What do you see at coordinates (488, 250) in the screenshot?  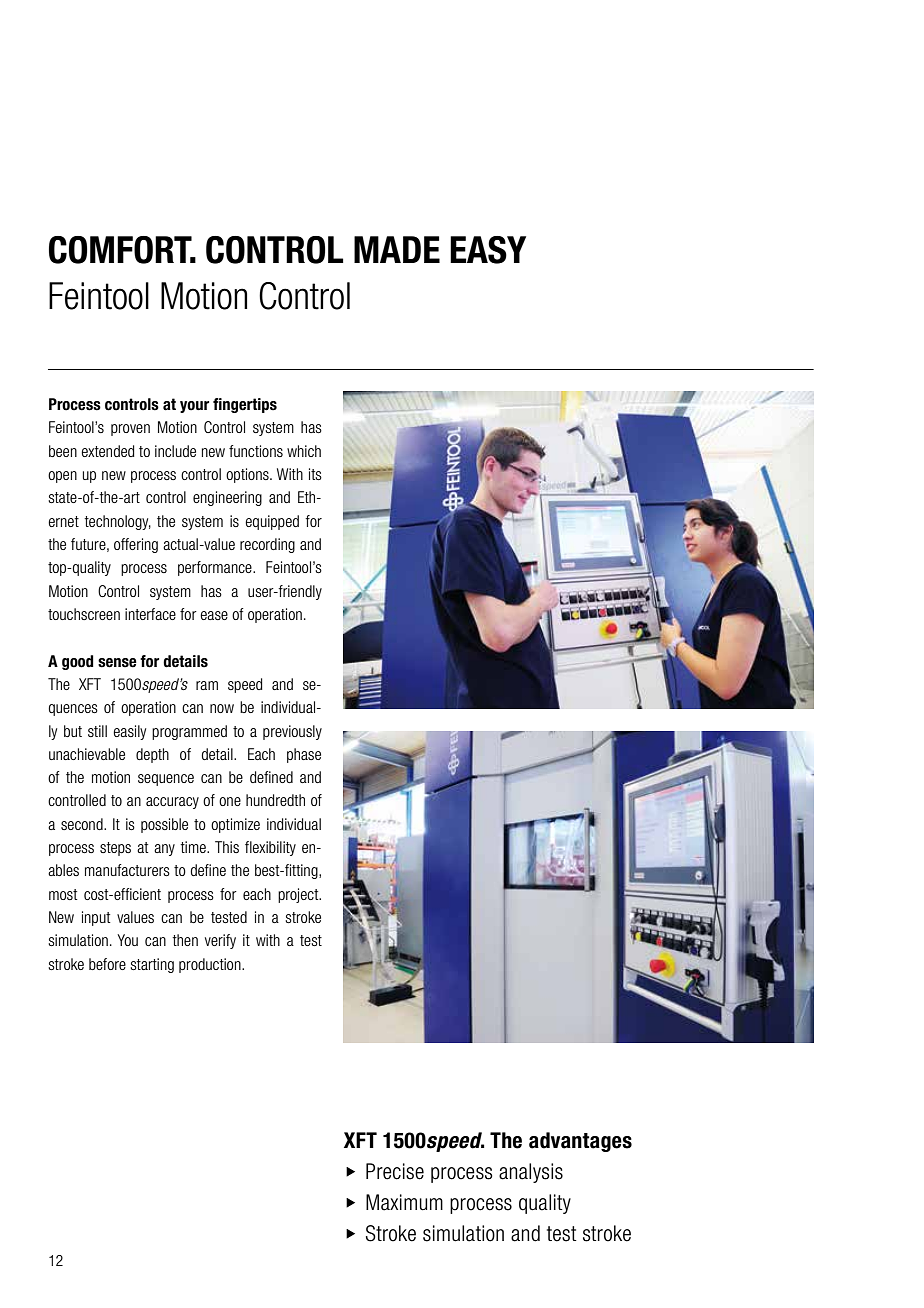 I see `EASY` at bounding box center [488, 250].
